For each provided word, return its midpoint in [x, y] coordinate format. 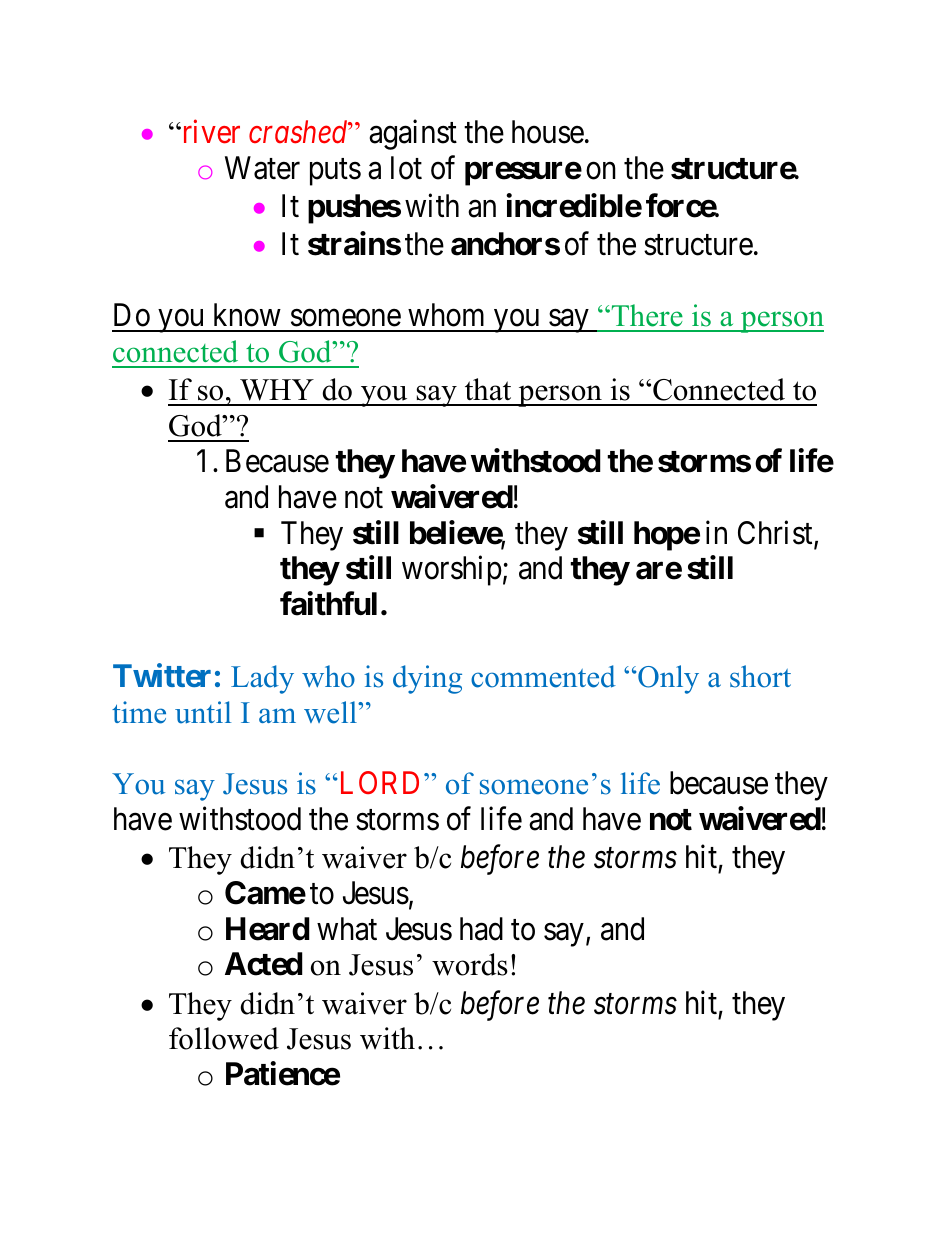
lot [406, 168]
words [470, 964]
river [210, 132]
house [548, 132]
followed [224, 1038]
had [481, 929]
